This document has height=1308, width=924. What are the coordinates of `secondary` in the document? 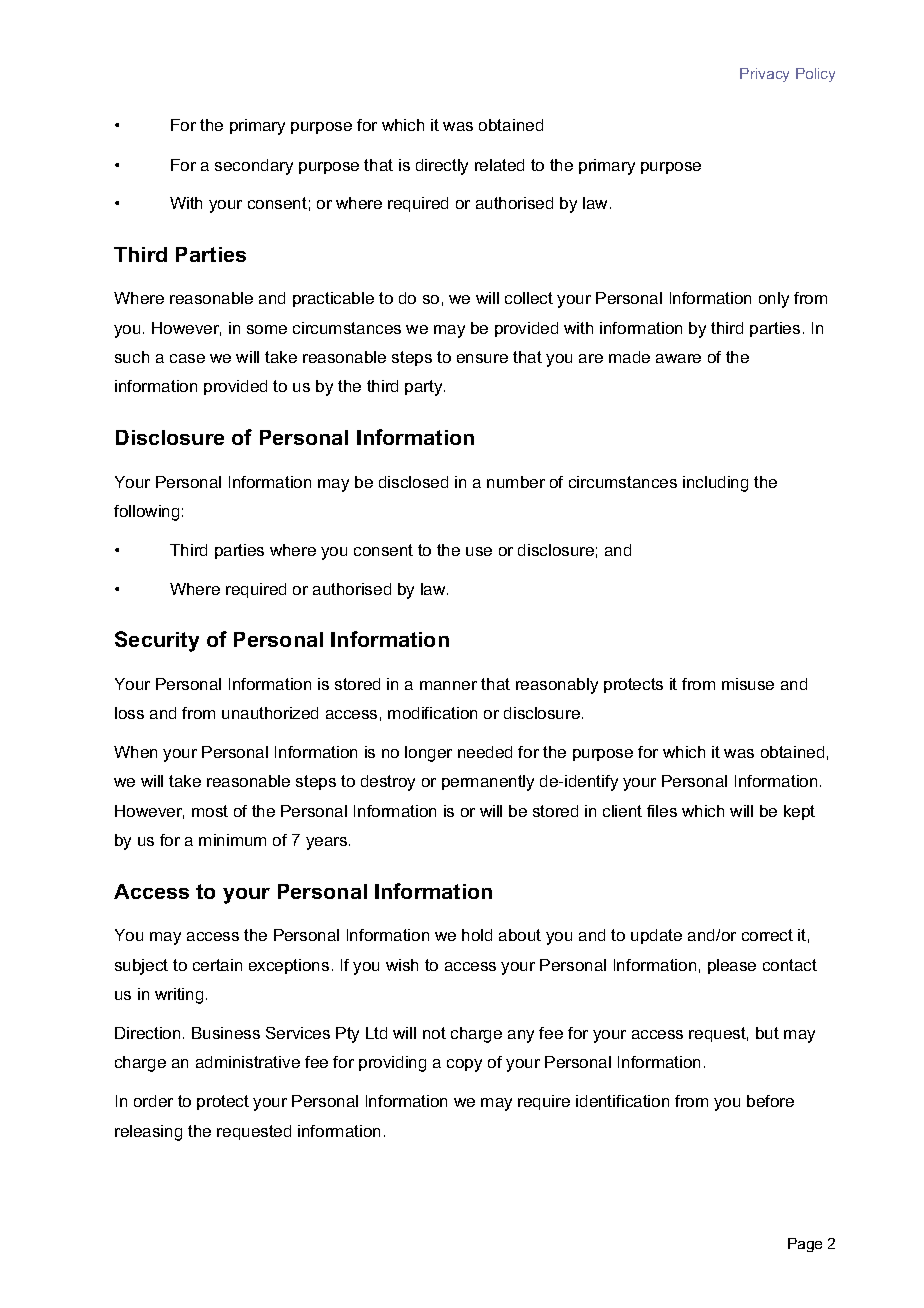 It's located at (254, 167).
